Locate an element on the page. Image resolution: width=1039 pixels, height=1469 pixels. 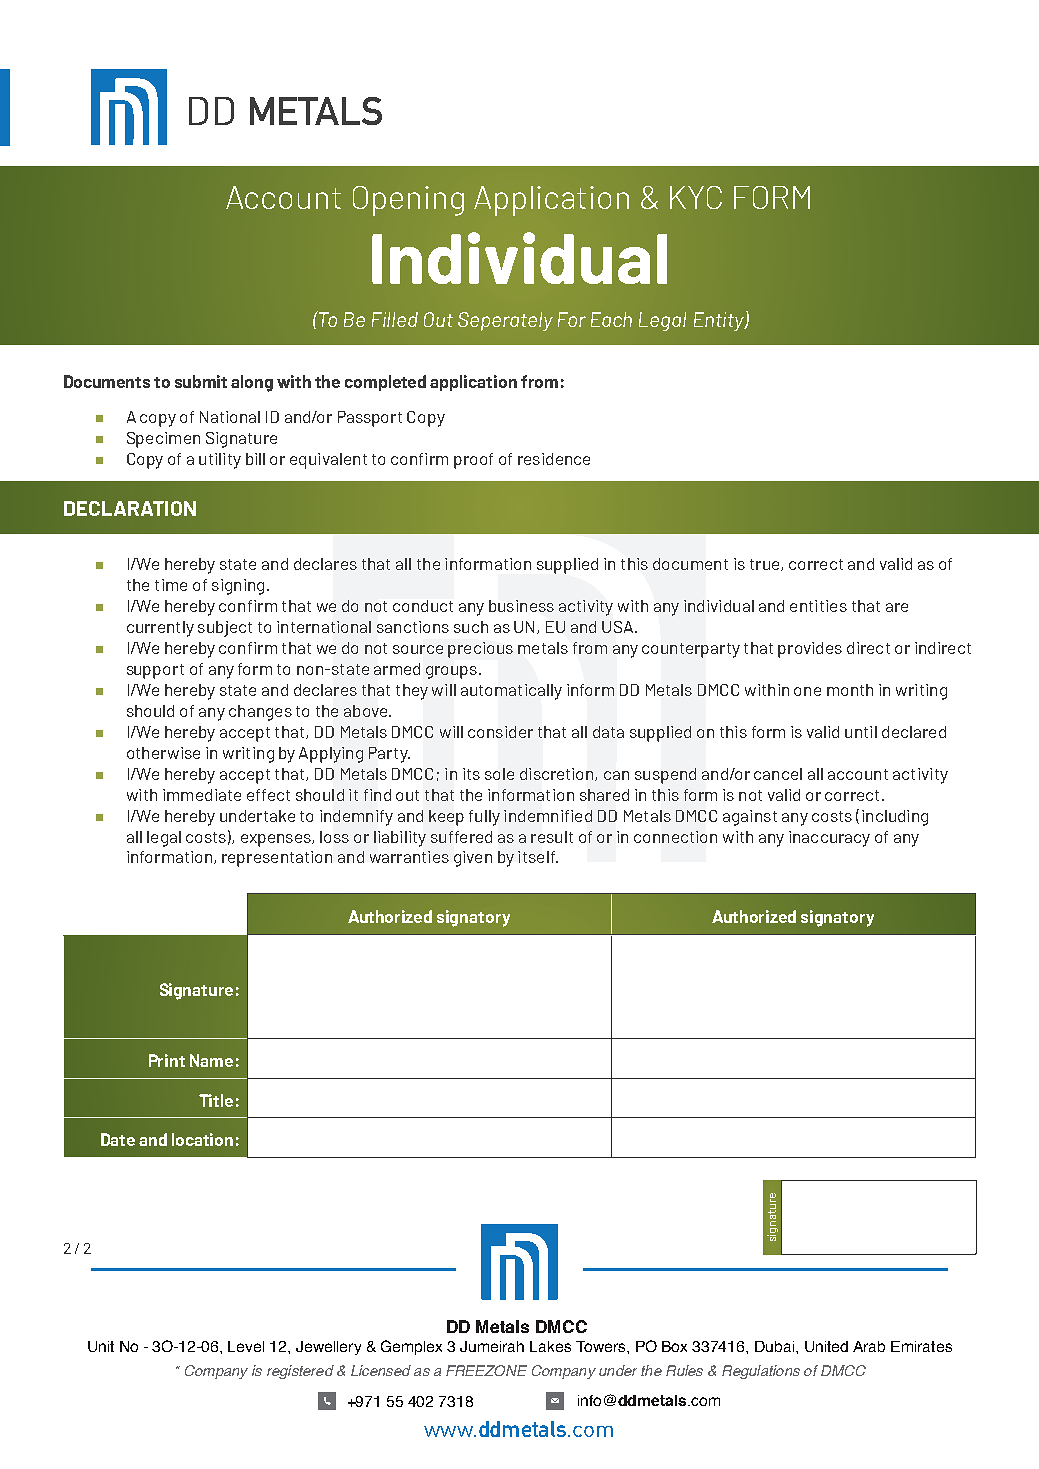
itself is located at coordinates (538, 857).
